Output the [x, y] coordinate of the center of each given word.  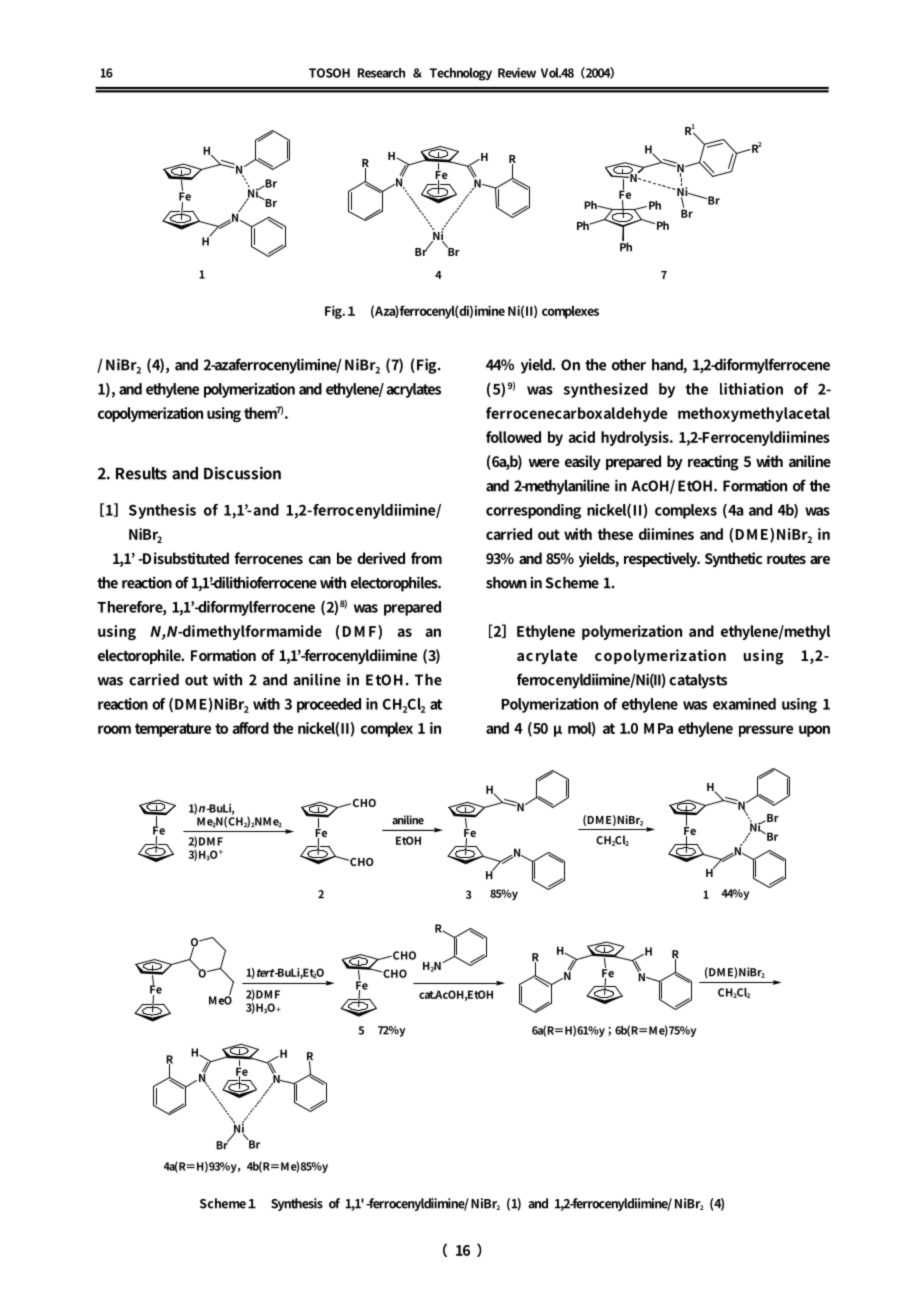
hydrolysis [636, 438]
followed [513, 437]
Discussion [242, 473]
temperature [173, 730]
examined [744, 704]
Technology [461, 74]
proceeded [329, 705]
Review [517, 72]
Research [381, 73]
